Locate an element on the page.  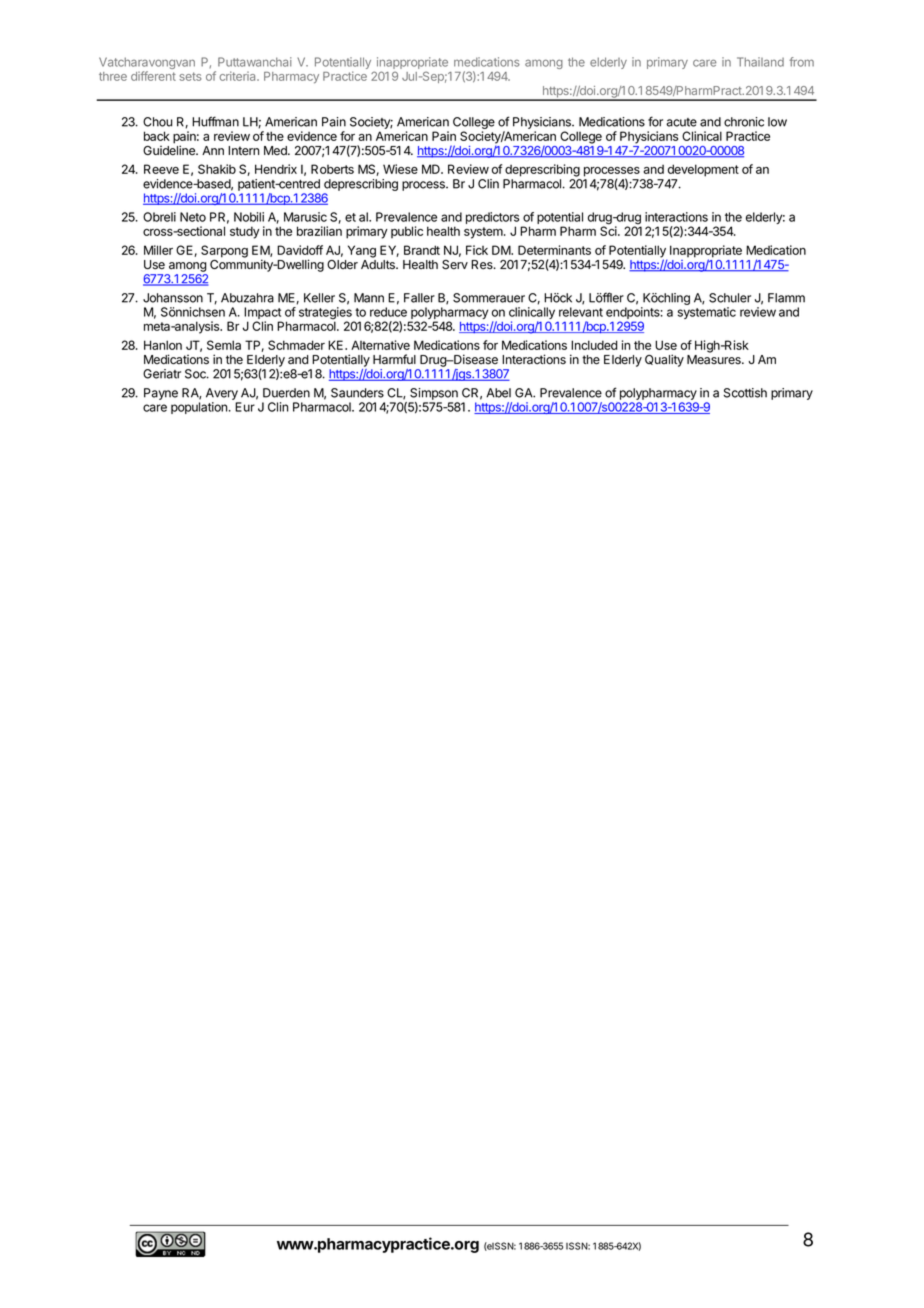
Avery is located at coordinates (223, 395).
